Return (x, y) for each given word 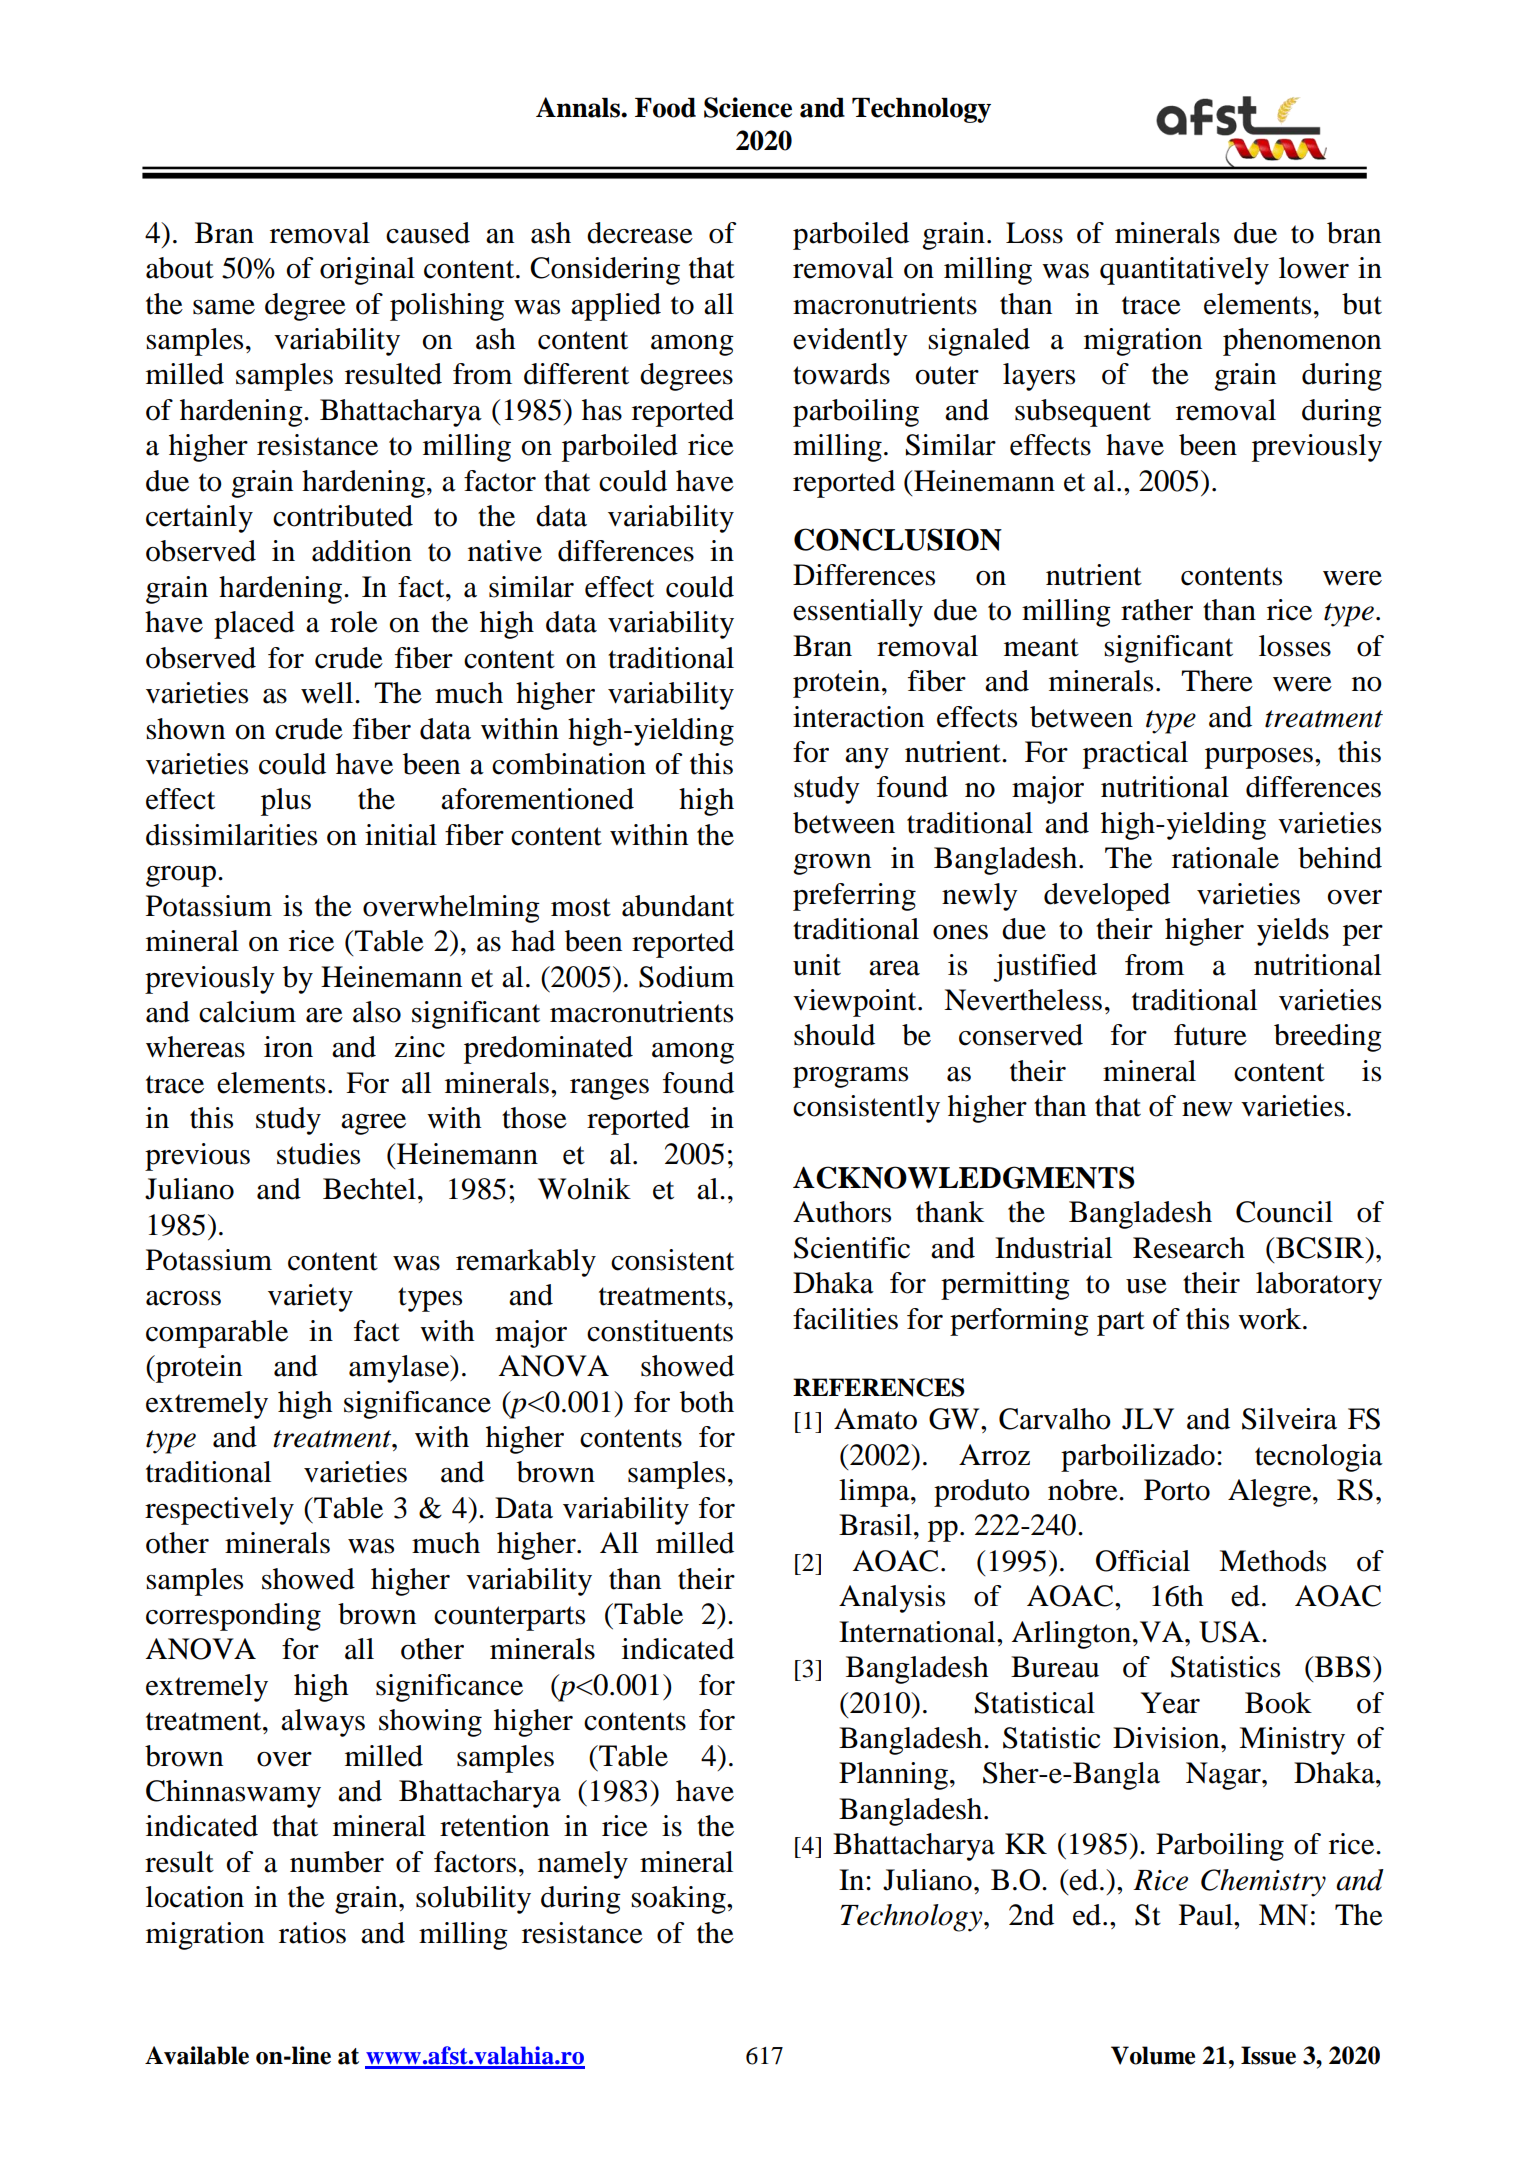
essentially (858, 613)
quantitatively (1184, 271)
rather (1157, 610)
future (1210, 1035)
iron (288, 1047)
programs (850, 1077)
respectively (219, 1511)
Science (748, 107)
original (367, 271)
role (354, 622)
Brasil (875, 1525)
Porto (1177, 1490)
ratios (312, 1933)
